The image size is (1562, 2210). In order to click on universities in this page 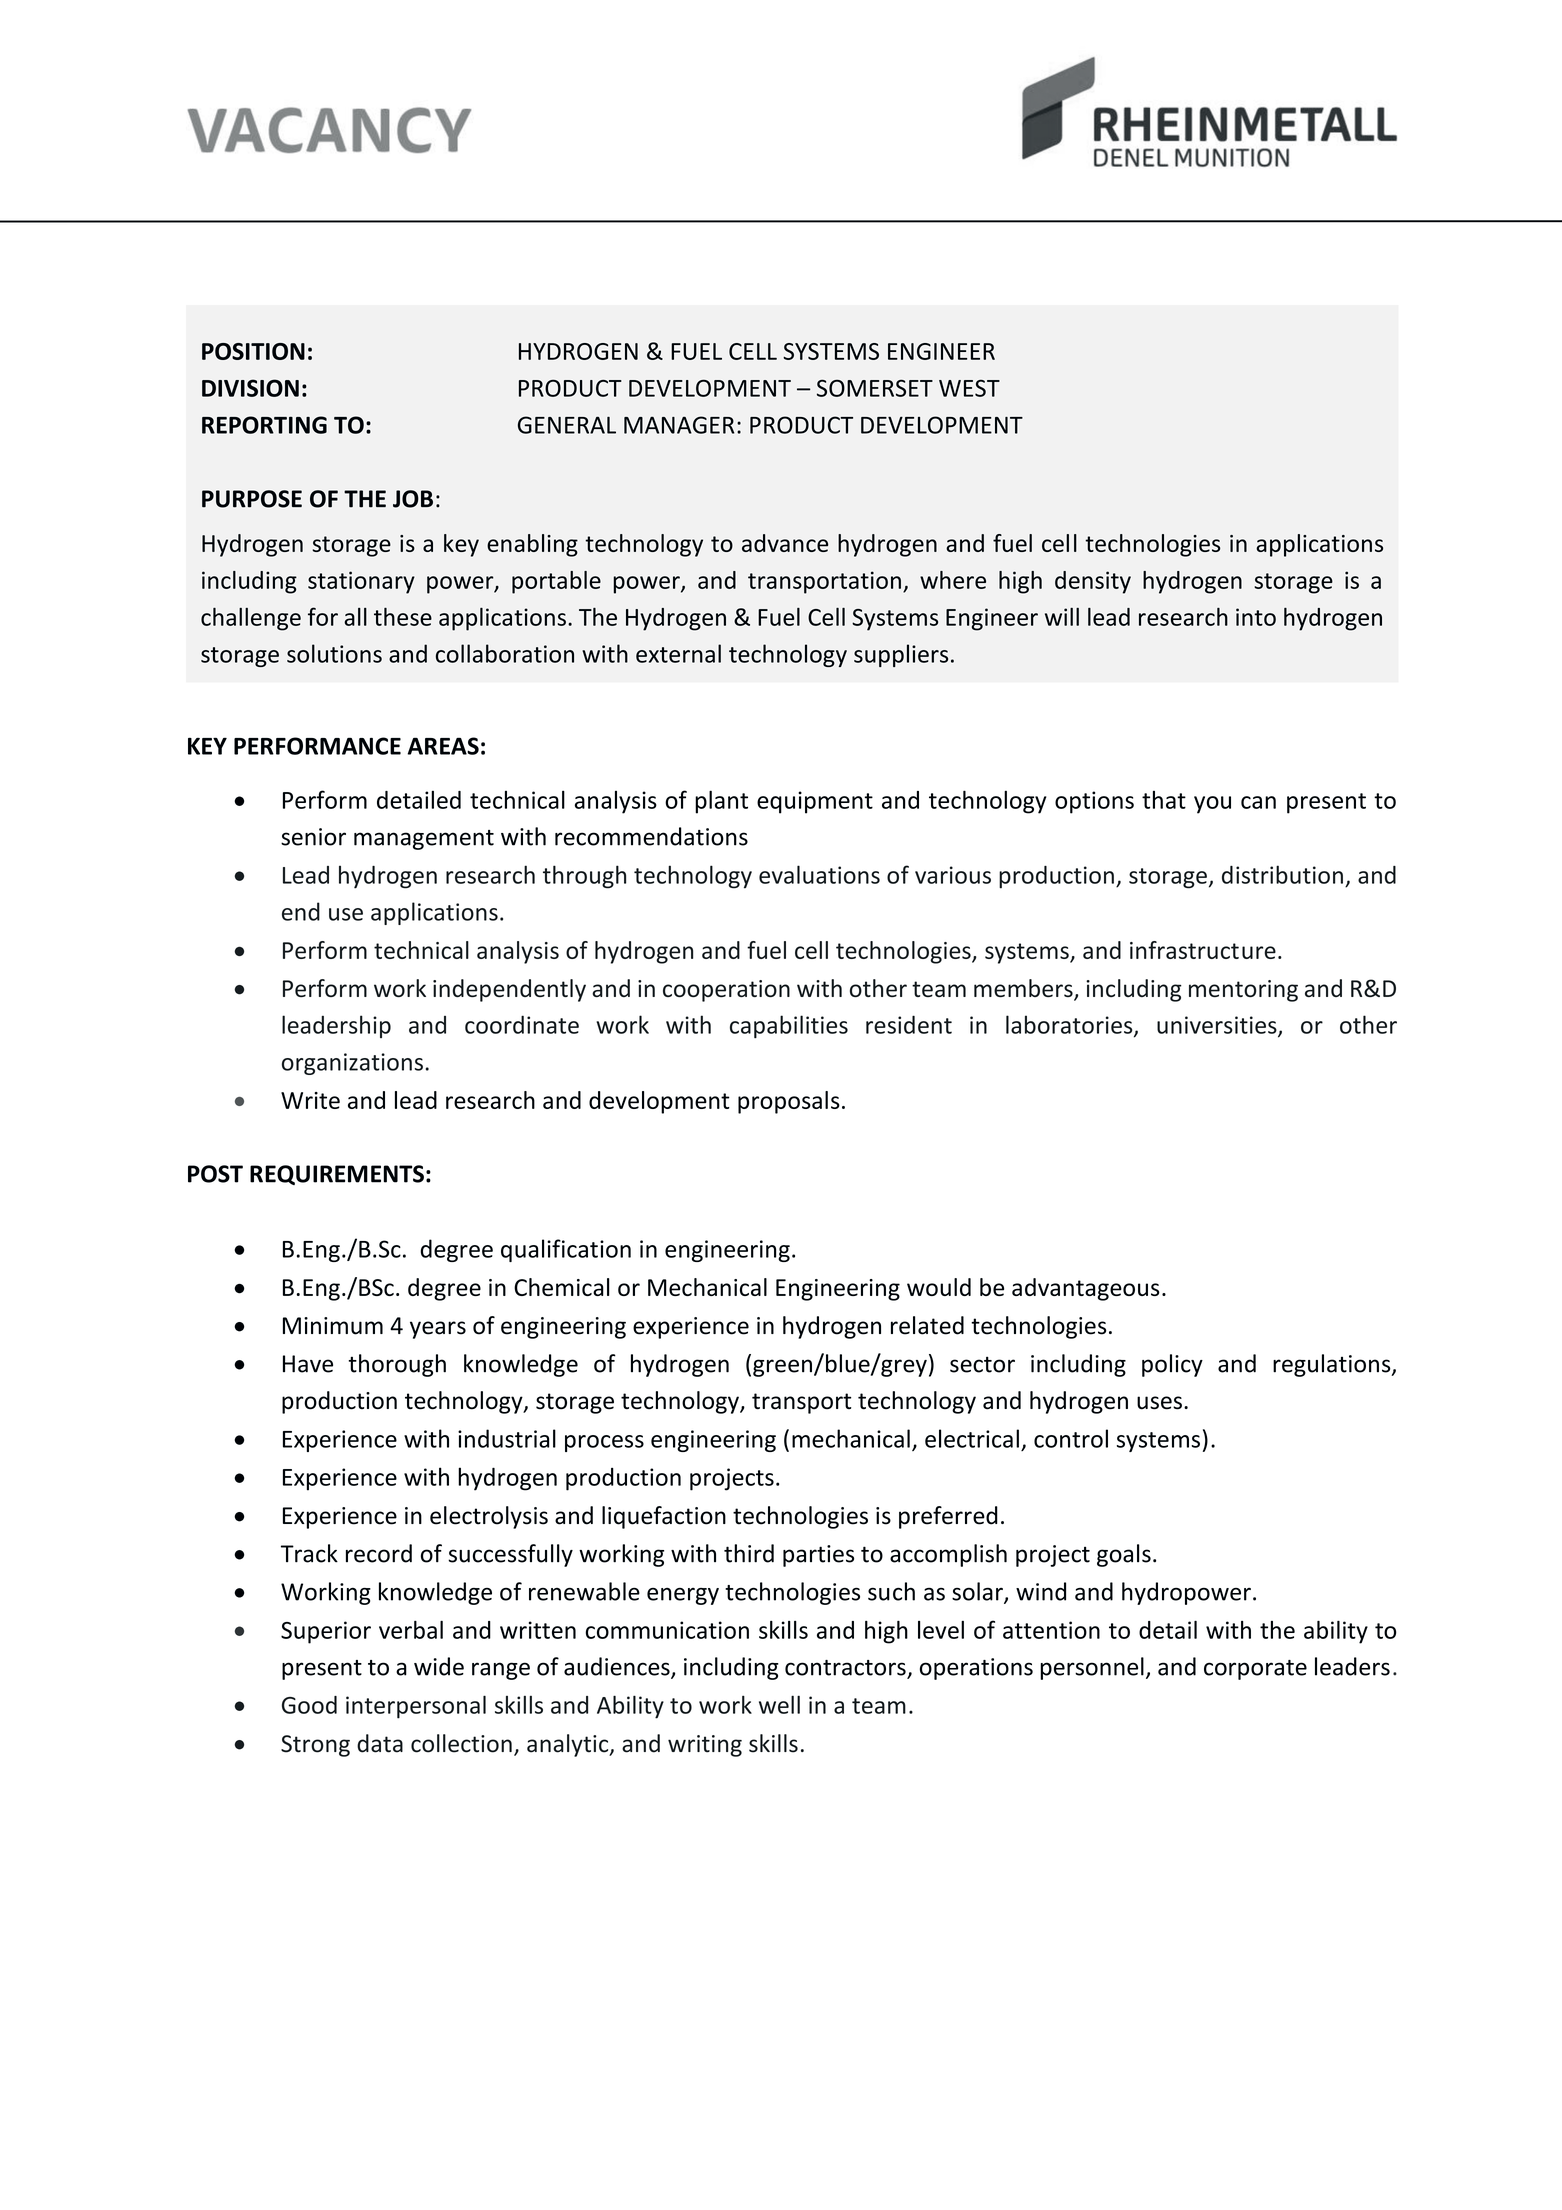, I will do `click(1218, 1026)`.
